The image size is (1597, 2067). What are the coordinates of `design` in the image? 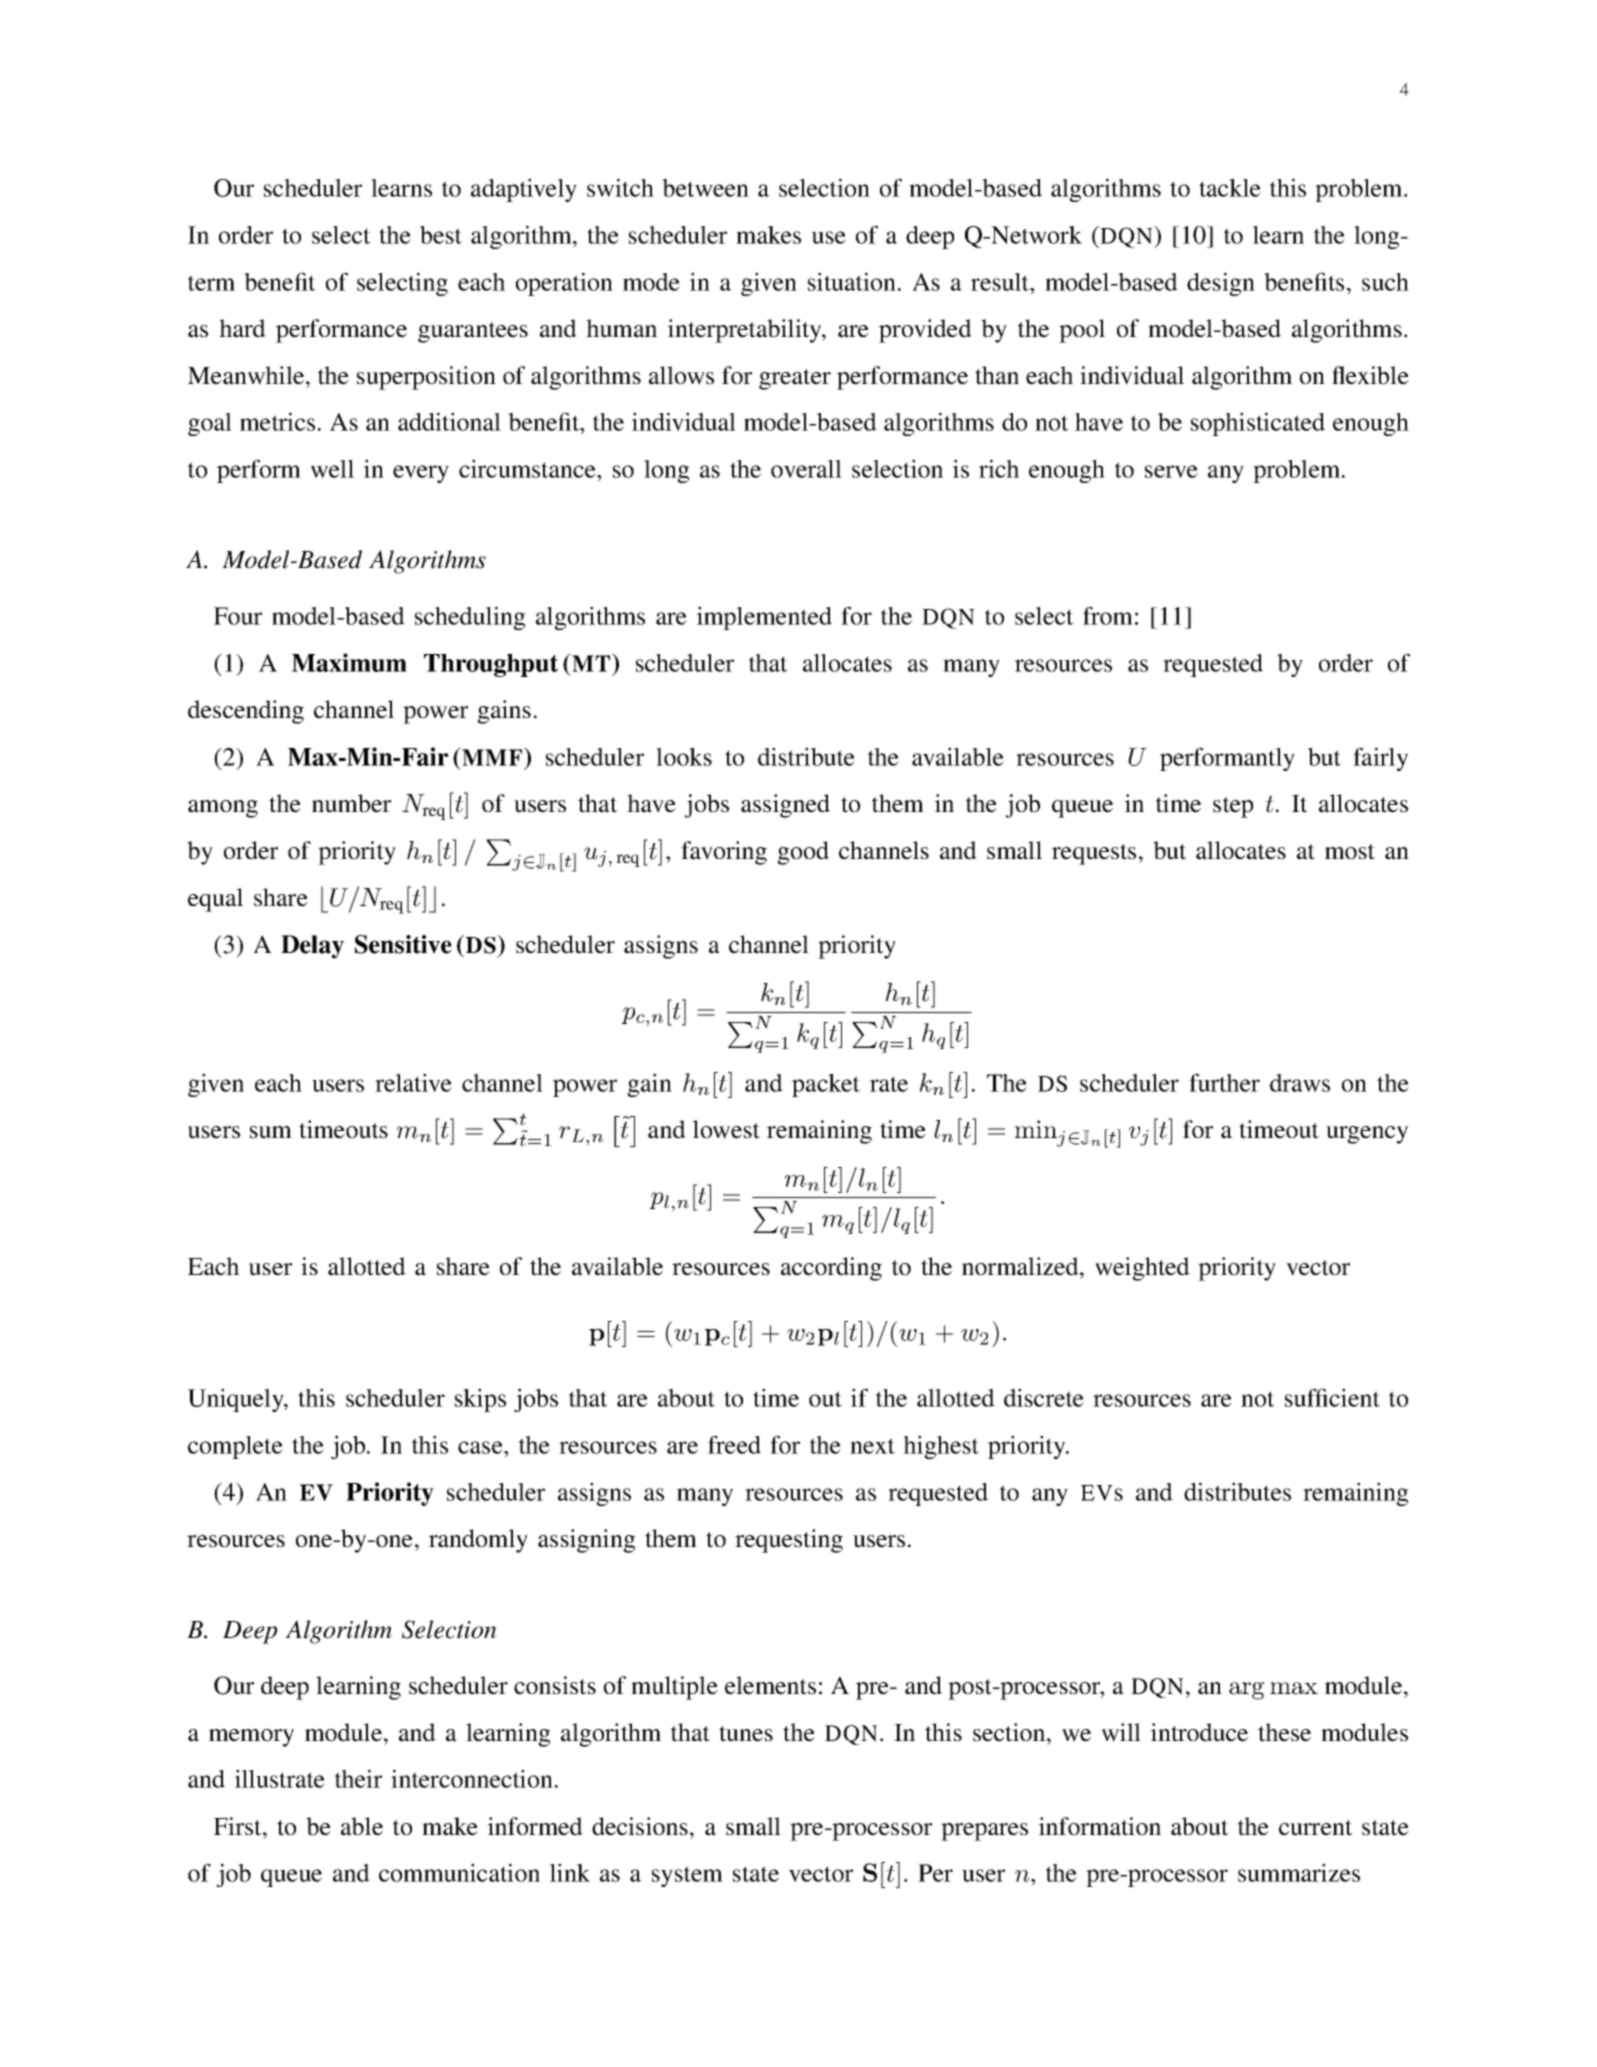 It's located at (1221, 284).
